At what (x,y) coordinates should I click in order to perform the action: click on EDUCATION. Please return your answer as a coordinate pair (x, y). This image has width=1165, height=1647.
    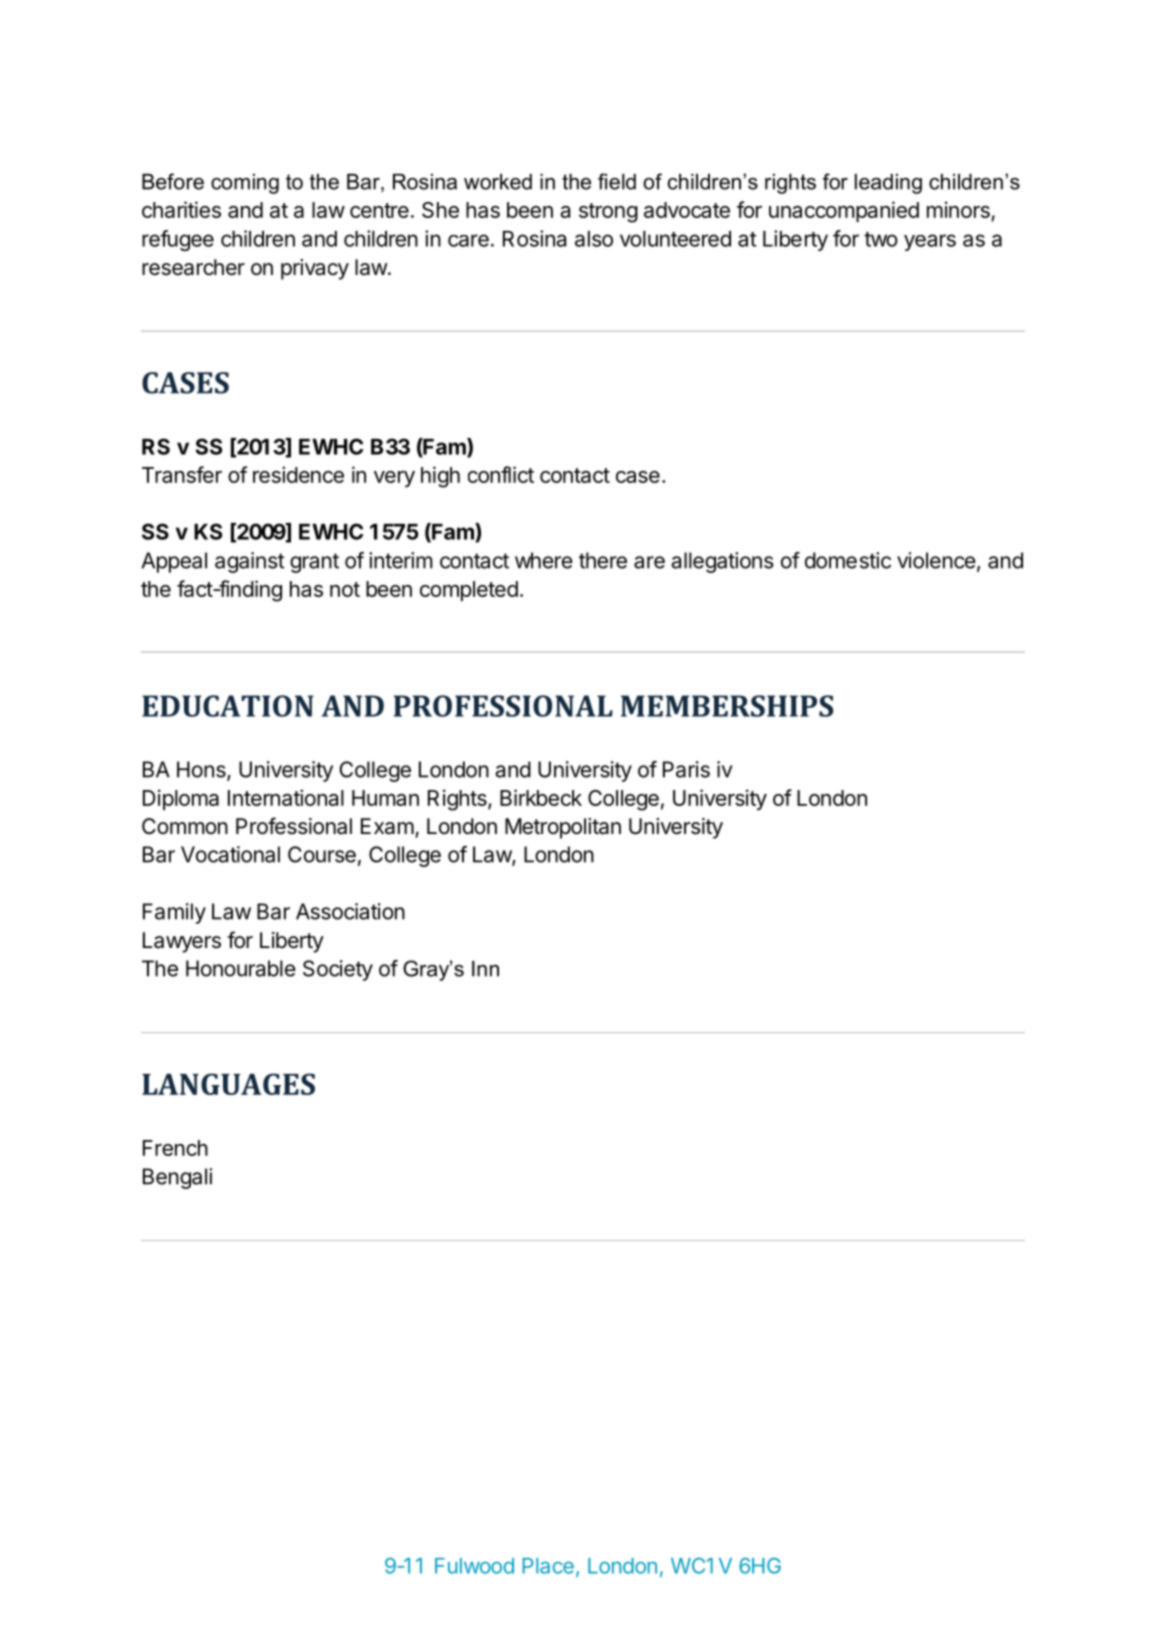
    Looking at the image, I should click on (228, 706).
